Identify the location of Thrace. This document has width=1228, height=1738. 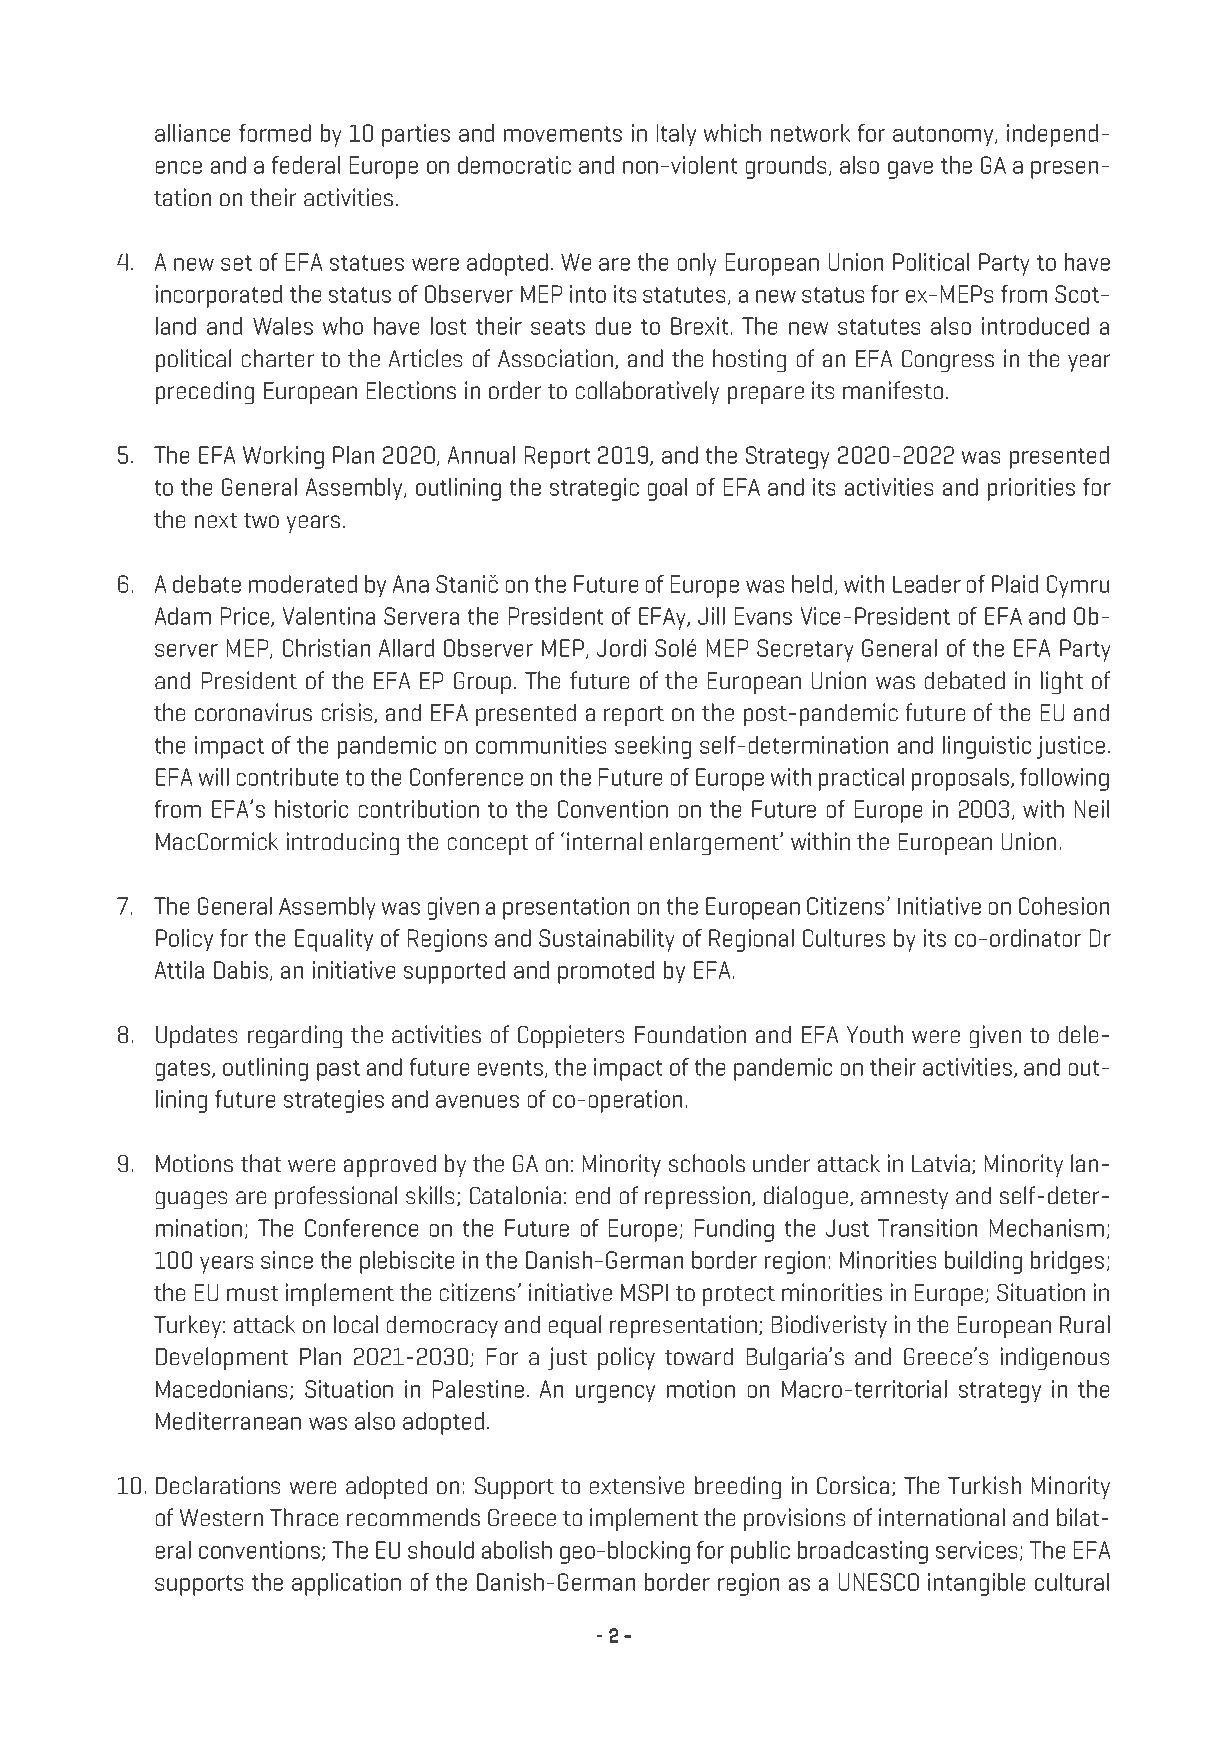
(304, 1517).
